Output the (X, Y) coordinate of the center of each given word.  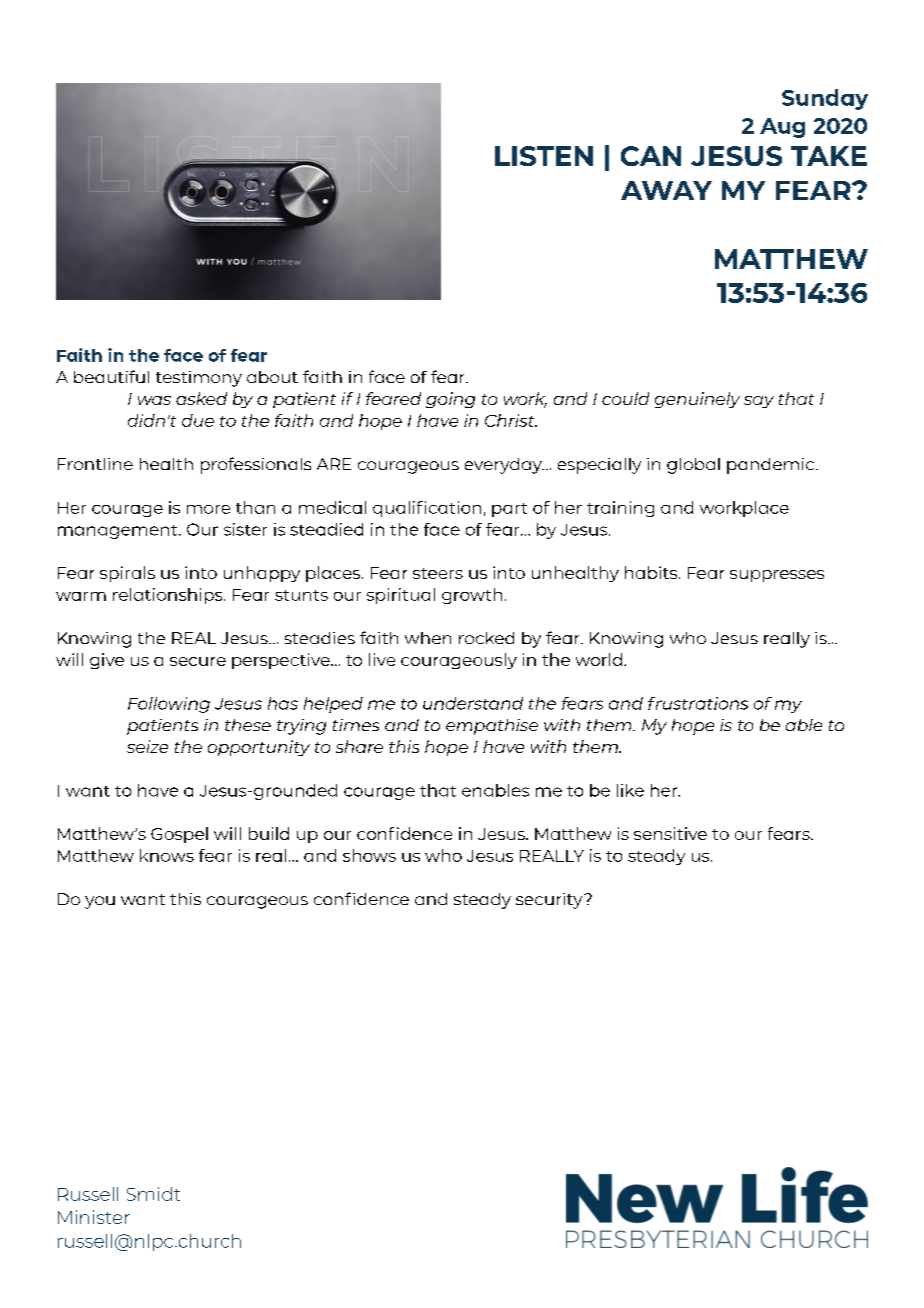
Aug (782, 128)
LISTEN (544, 156)
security (550, 901)
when (428, 638)
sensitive (670, 833)
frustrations (698, 703)
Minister (94, 1217)
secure (198, 661)
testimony (199, 379)
